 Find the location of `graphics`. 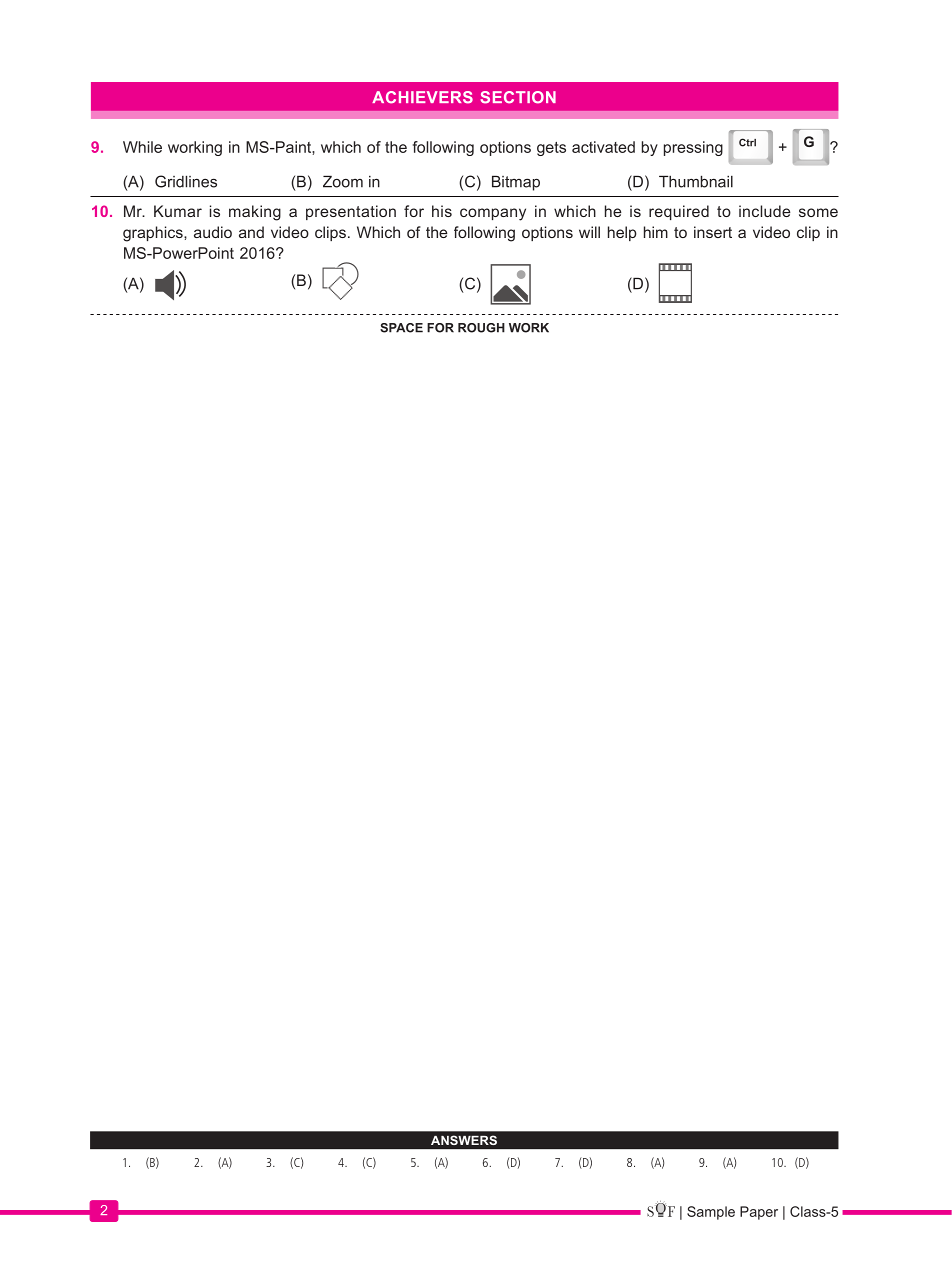

graphics is located at coordinates (154, 234).
